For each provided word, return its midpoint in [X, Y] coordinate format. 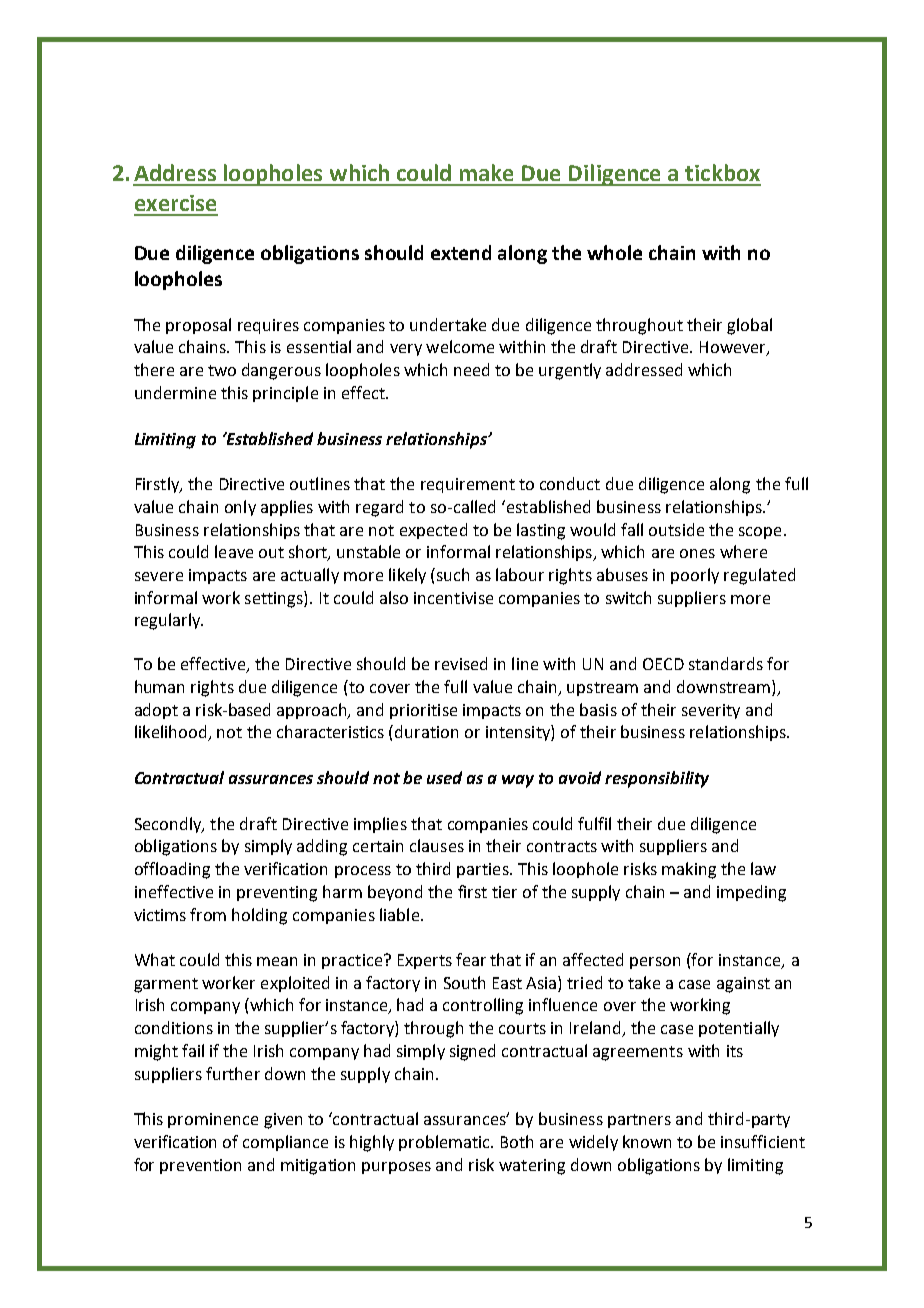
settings [275, 599]
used [444, 777]
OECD [663, 664]
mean [277, 961]
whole [614, 252]
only [240, 508]
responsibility [657, 779]
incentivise [453, 598]
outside [676, 529]
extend [461, 252]
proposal [198, 326]
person [655, 963]
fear [471, 959]
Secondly [169, 825]
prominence [213, 1120]
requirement [468, 485]
